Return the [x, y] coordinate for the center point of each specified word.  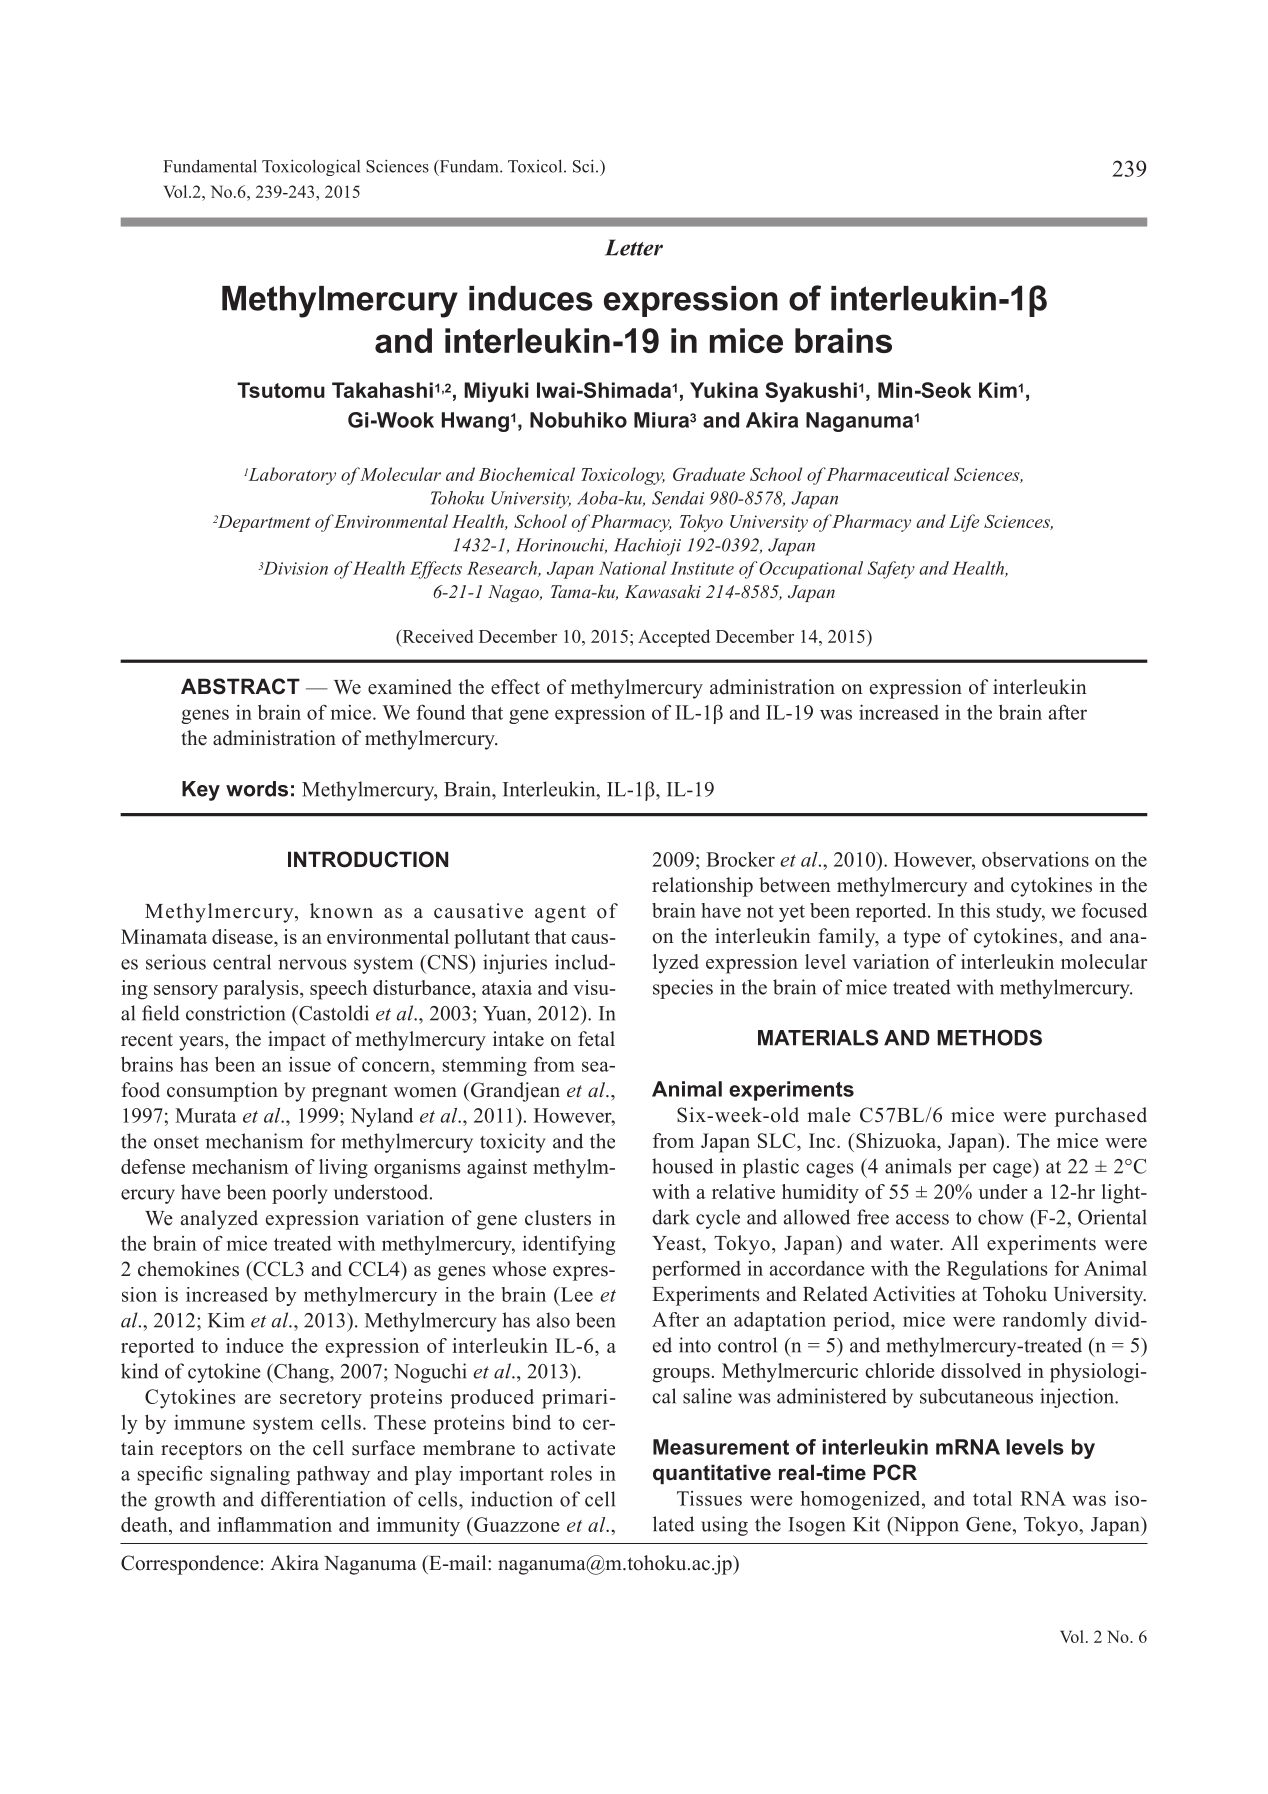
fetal [596, 1039]
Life [964, 523]
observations [1035, 859]
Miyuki [496, 392]
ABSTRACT [240, 686]
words [257, 789]
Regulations [997, 1270]
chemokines [188, 1269]
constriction [235, 1013]
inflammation [274, 1524]
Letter [634, 247]
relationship [702, 887]
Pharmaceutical [887, 474]
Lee [576, 1294]
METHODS [989, 1037]
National [633, 568]
